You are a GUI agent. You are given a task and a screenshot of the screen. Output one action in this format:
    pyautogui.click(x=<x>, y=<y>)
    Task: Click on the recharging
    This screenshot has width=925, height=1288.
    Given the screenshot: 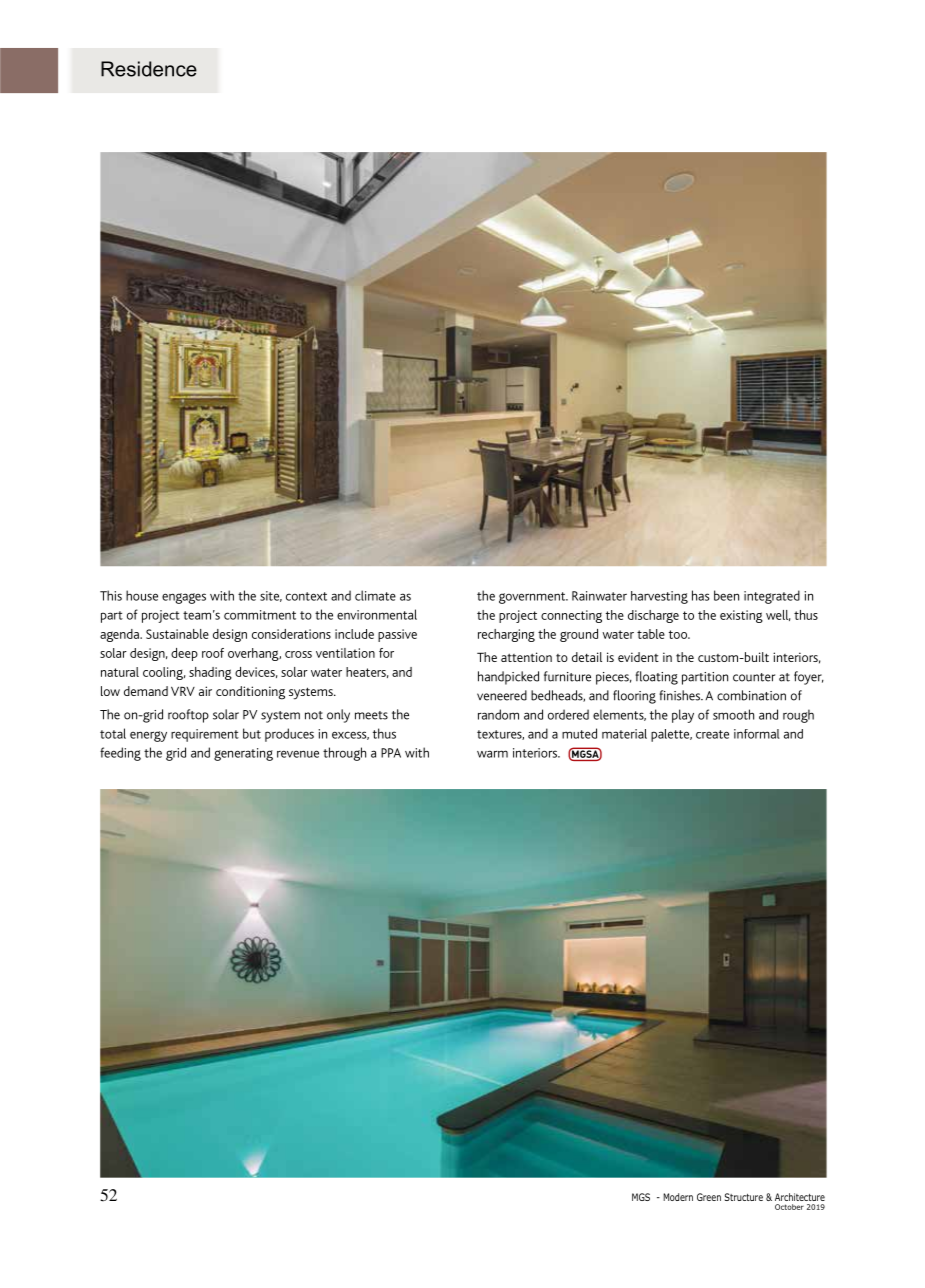 What is the action you would take?
    pyautogui.click(x=506, y=635)
